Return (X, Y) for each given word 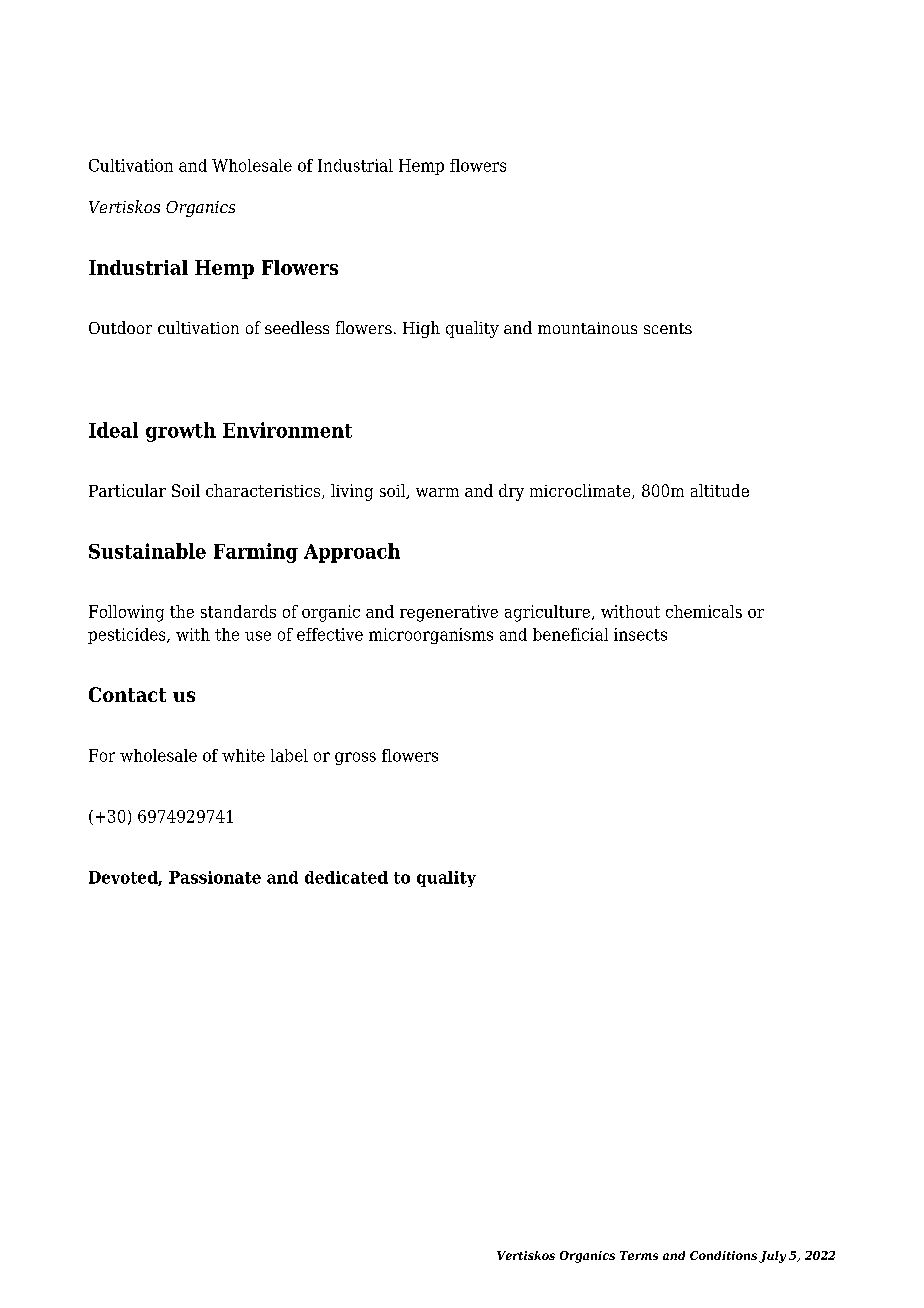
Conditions (723, 1255)
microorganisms (431, 636)
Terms (639, 1255)
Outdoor (120, 327)
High (421, 329)
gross (355, 758)
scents (668, 328)
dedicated (346, 877)
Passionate (215, 877)
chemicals (704, 611)
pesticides (128, 636)
